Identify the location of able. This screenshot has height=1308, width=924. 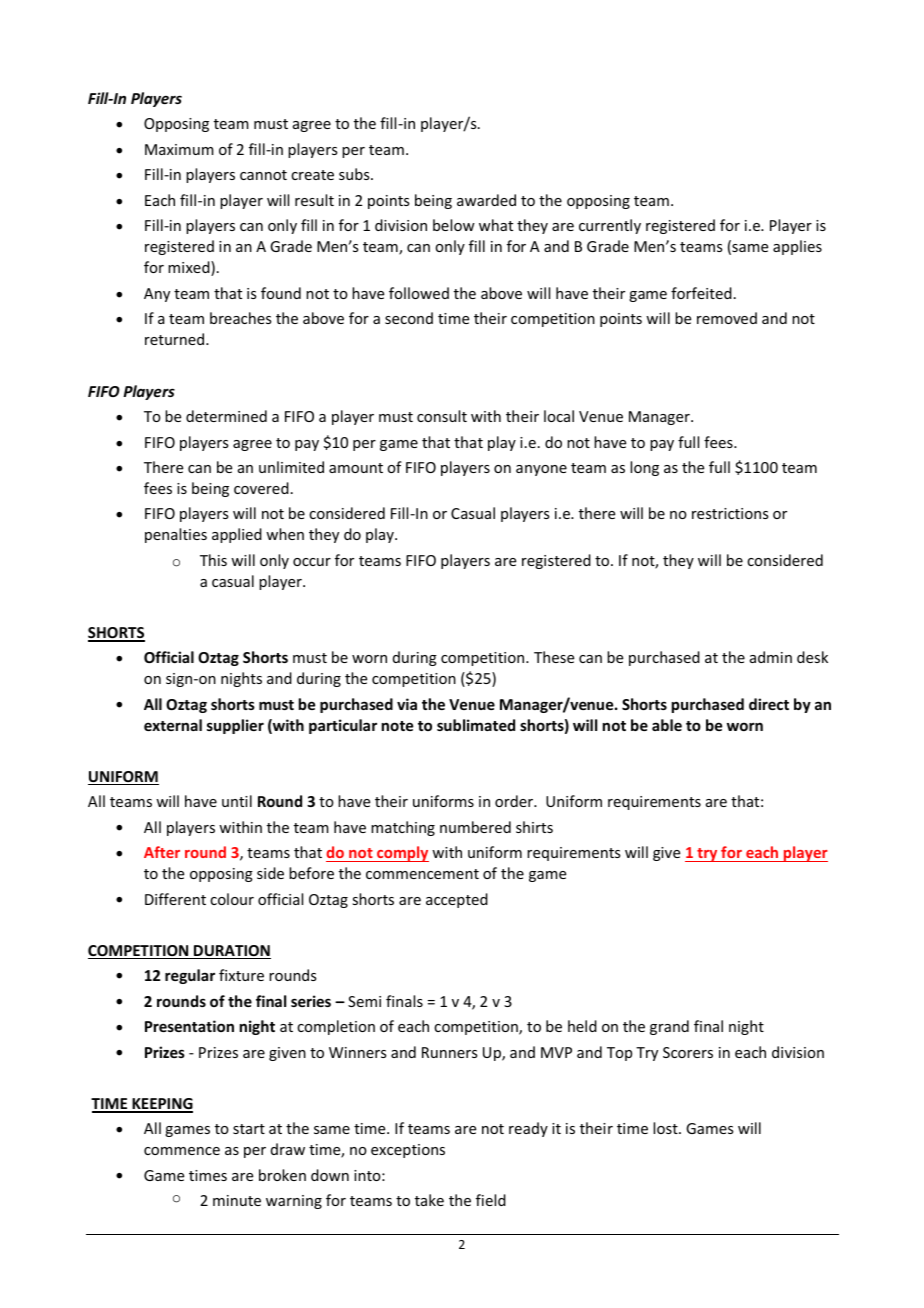
(667, 725).
